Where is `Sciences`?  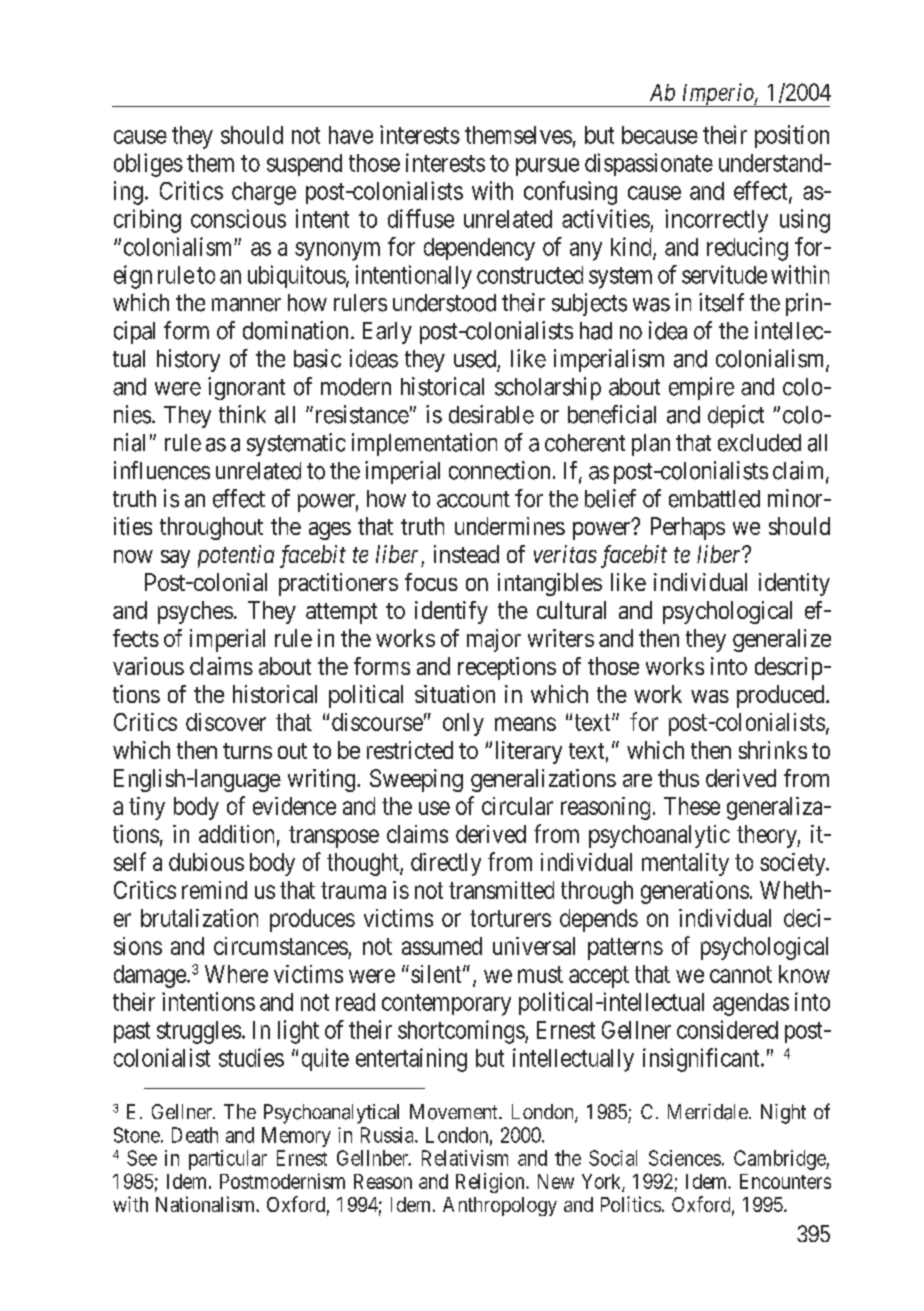 Sciences is located at coordinates (685, 1158).
